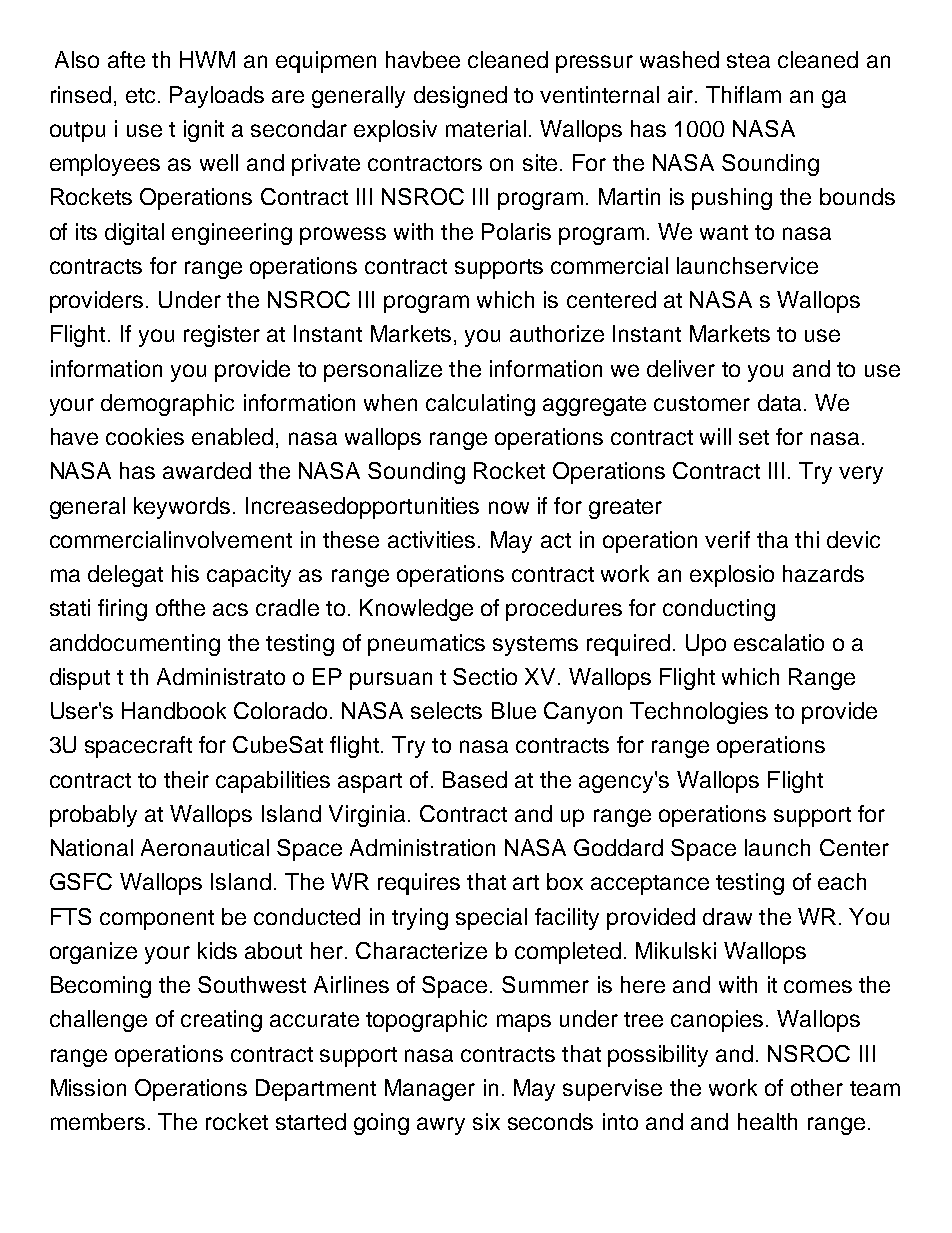 The height and width of the image is (1233, 952). I want to click on Based, so click(475, 779).
